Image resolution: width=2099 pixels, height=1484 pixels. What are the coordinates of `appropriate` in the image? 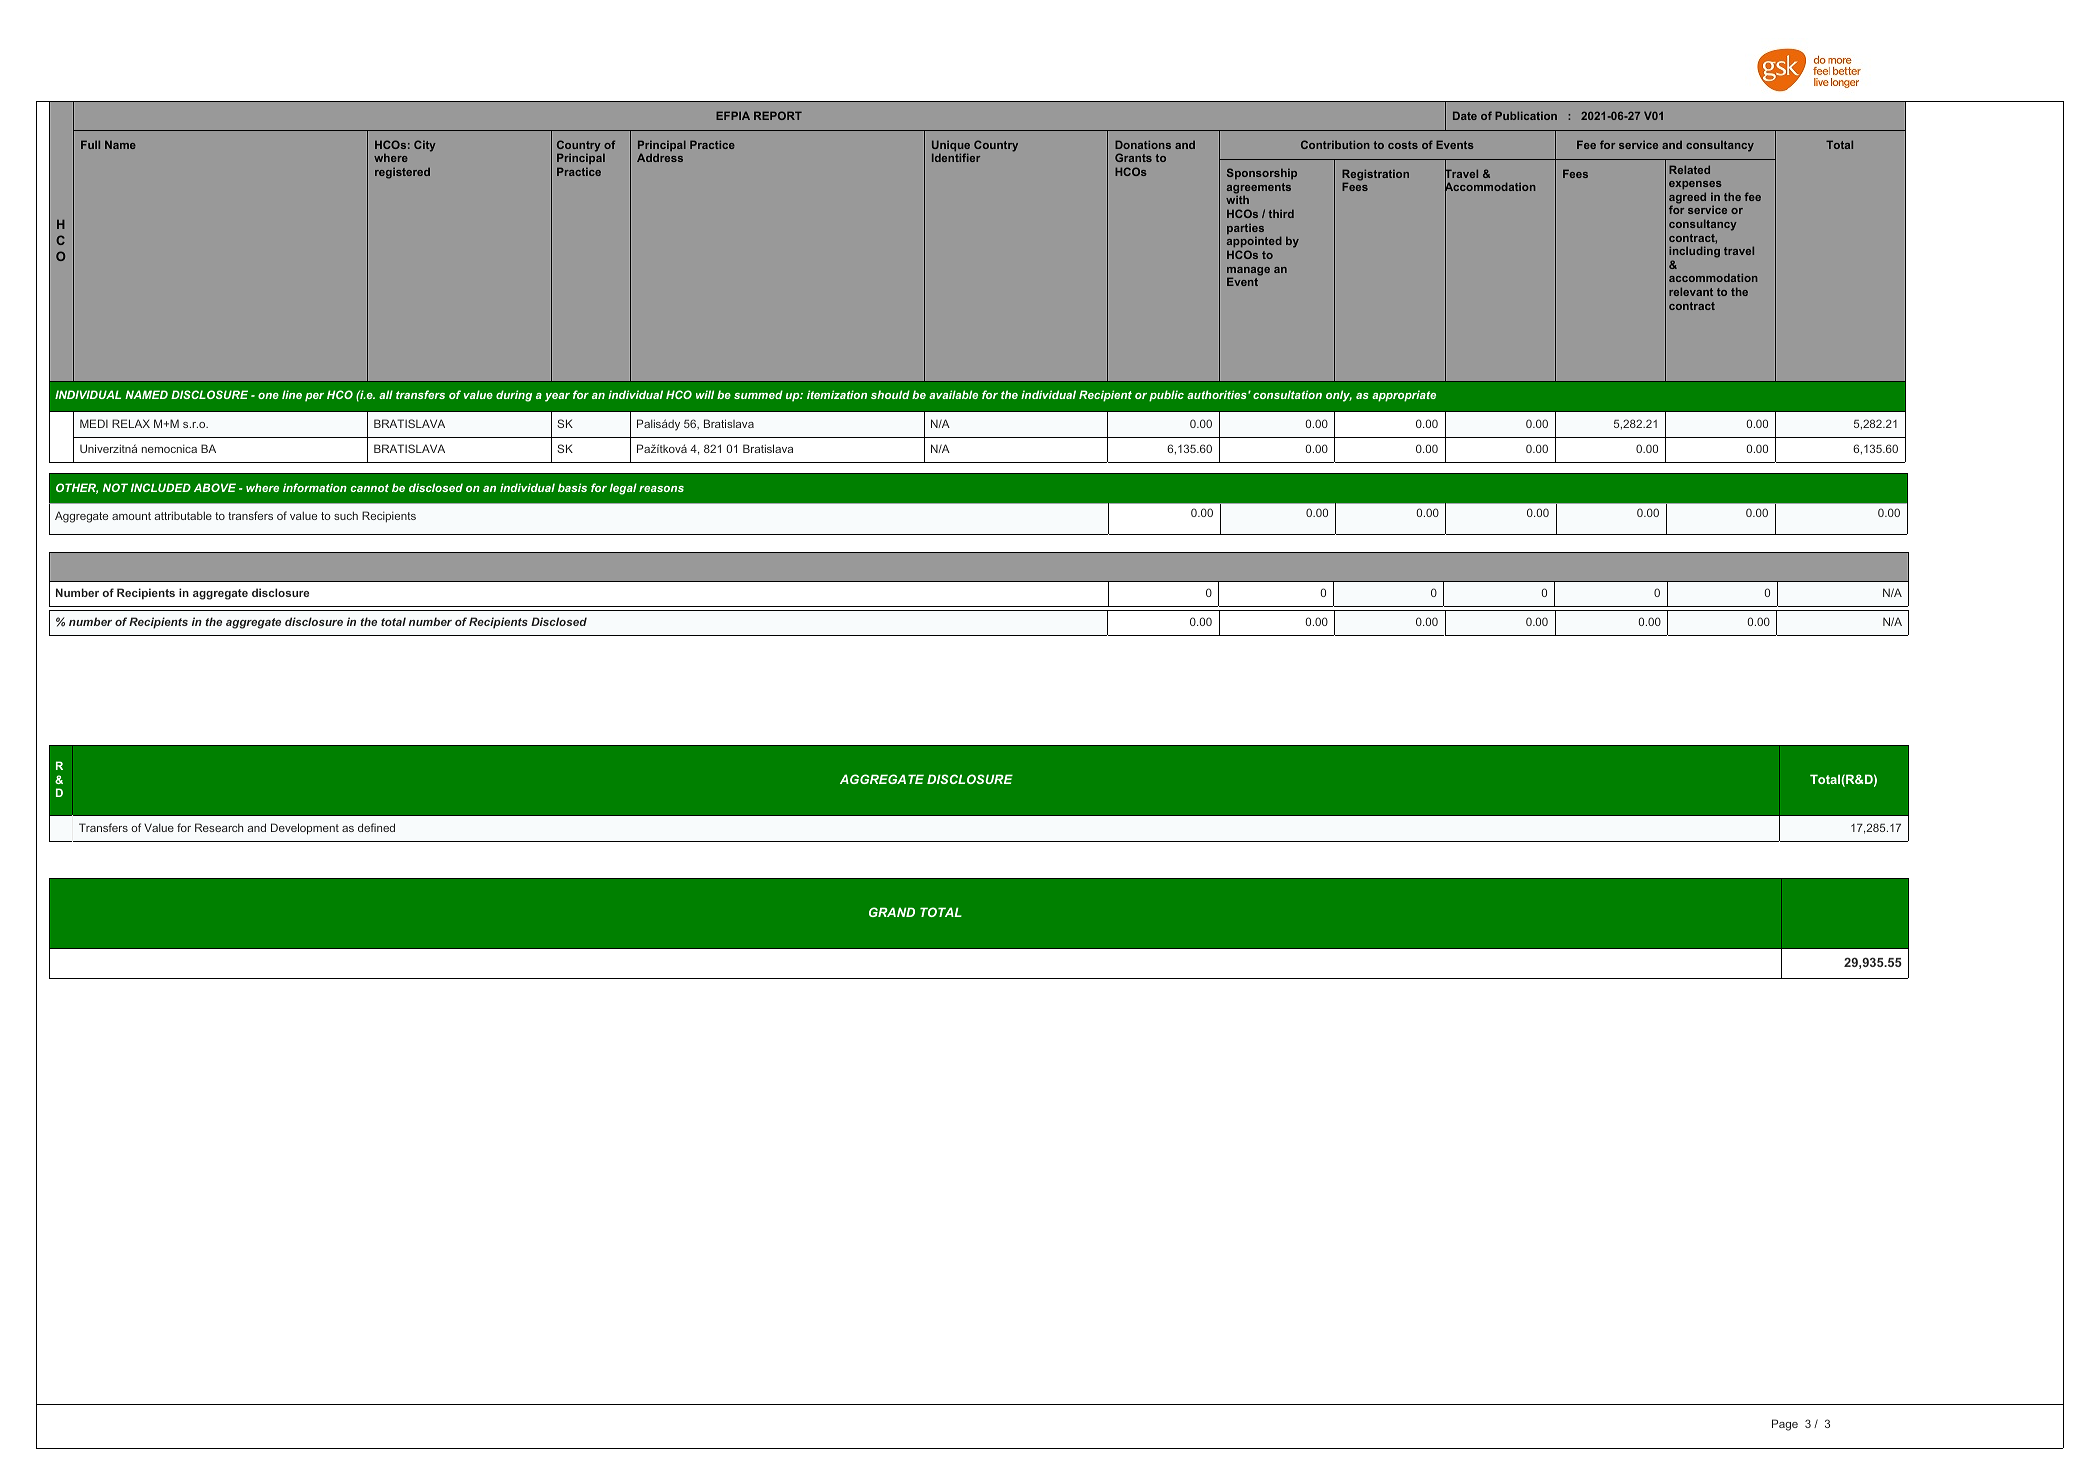 It's located at (1404, 396).
